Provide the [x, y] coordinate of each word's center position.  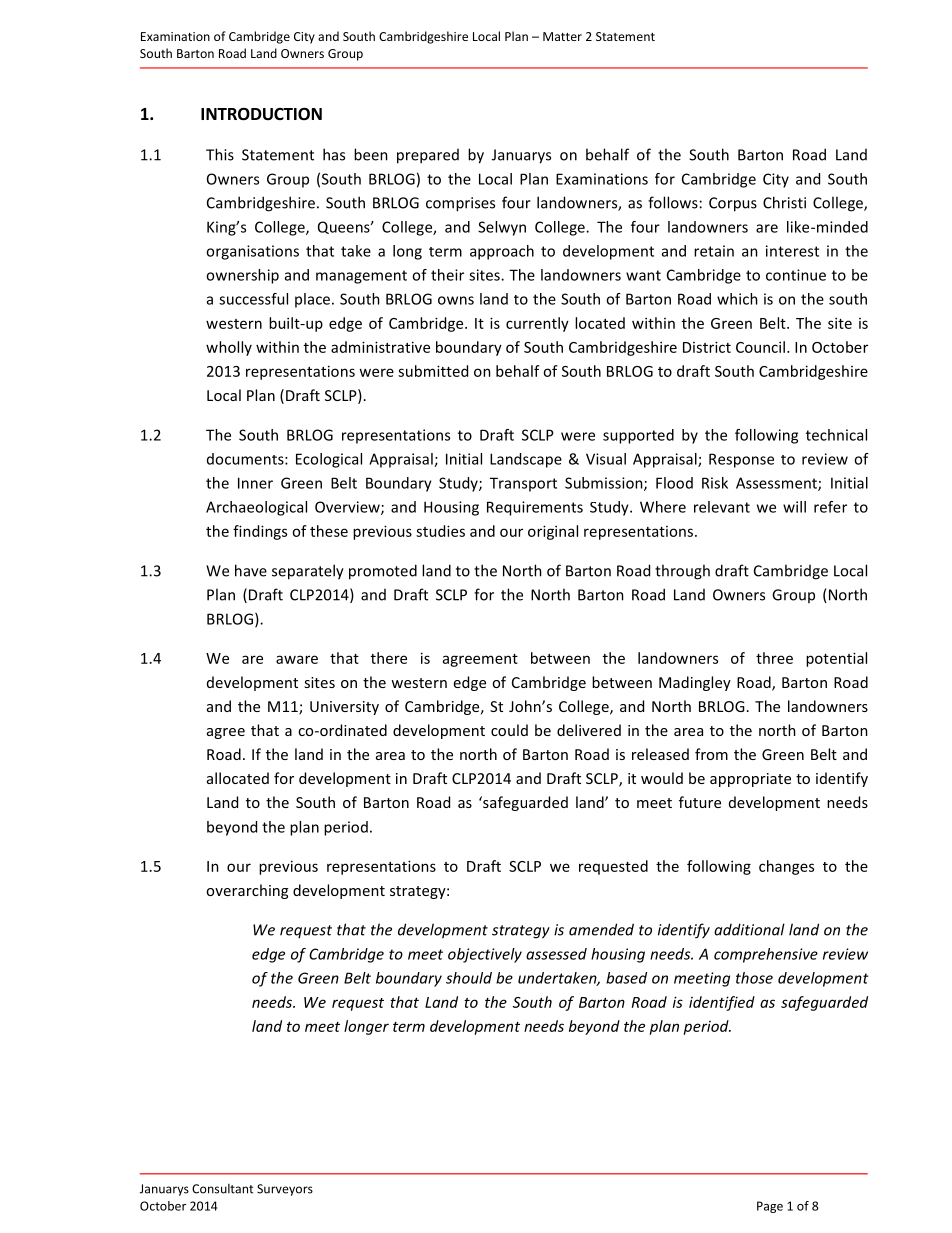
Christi [784, 202]
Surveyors [285, 1190]
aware [297, 659]
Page [770, 1207]
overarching [247, 891]
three [774, 658]
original [553, 532]
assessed [556, 954]
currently [537, 324]
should [469, 978]
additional [749, 929]
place [312, 300]
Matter [562, 36]
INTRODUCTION [261, 114]
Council [760, 347]
